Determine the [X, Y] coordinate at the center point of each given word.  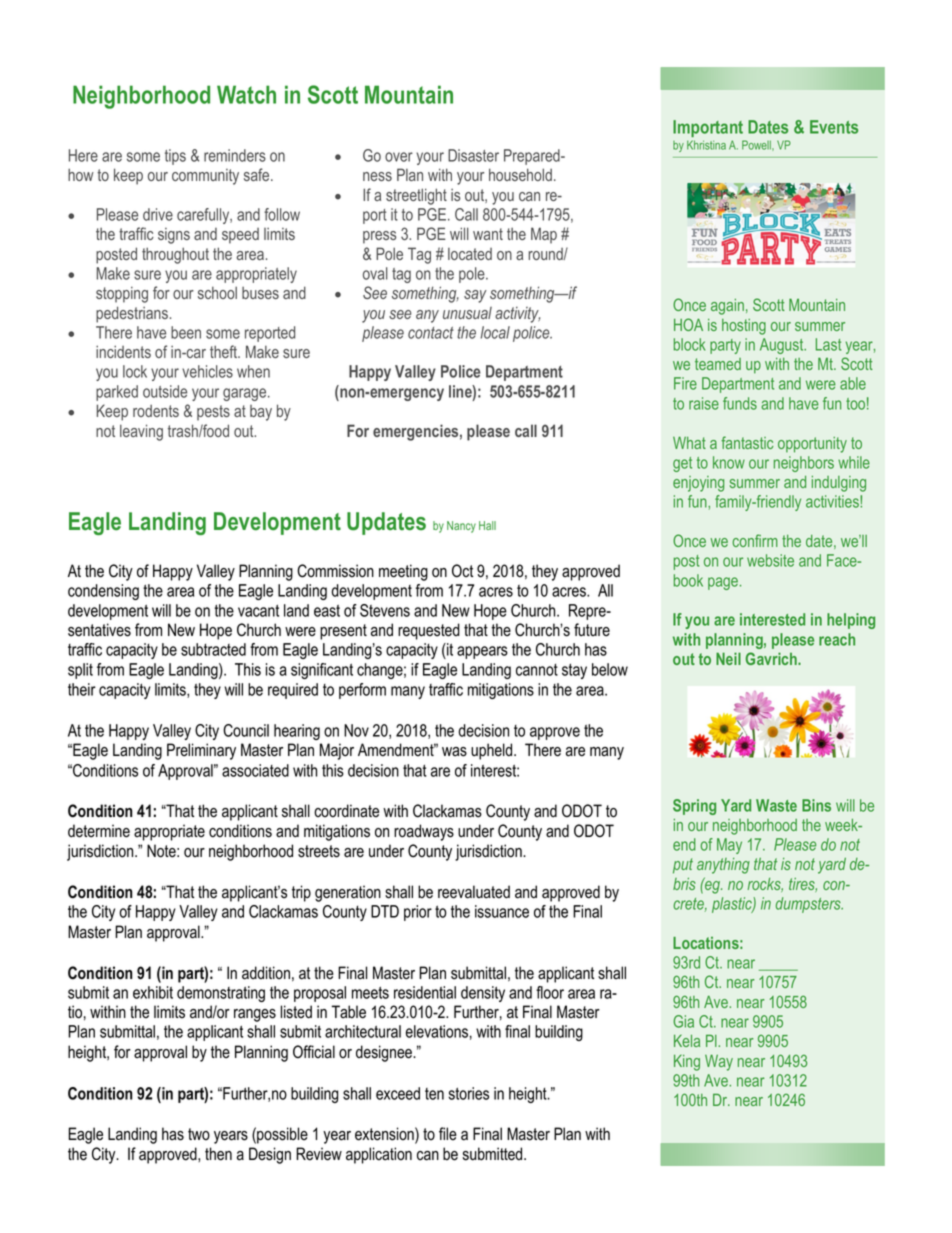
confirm [755, 540]
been [186, 332]
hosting [744, 327]
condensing [103, 592]
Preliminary [201, 751]
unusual [467, 313]
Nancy [461, 527]
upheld [493, 751]
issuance [502, 911]
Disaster [473, 155]
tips [175, 157]
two [199, 1134]
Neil [728, 658]
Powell [757, 145]
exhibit [153, 992]
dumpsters [809, 905]
